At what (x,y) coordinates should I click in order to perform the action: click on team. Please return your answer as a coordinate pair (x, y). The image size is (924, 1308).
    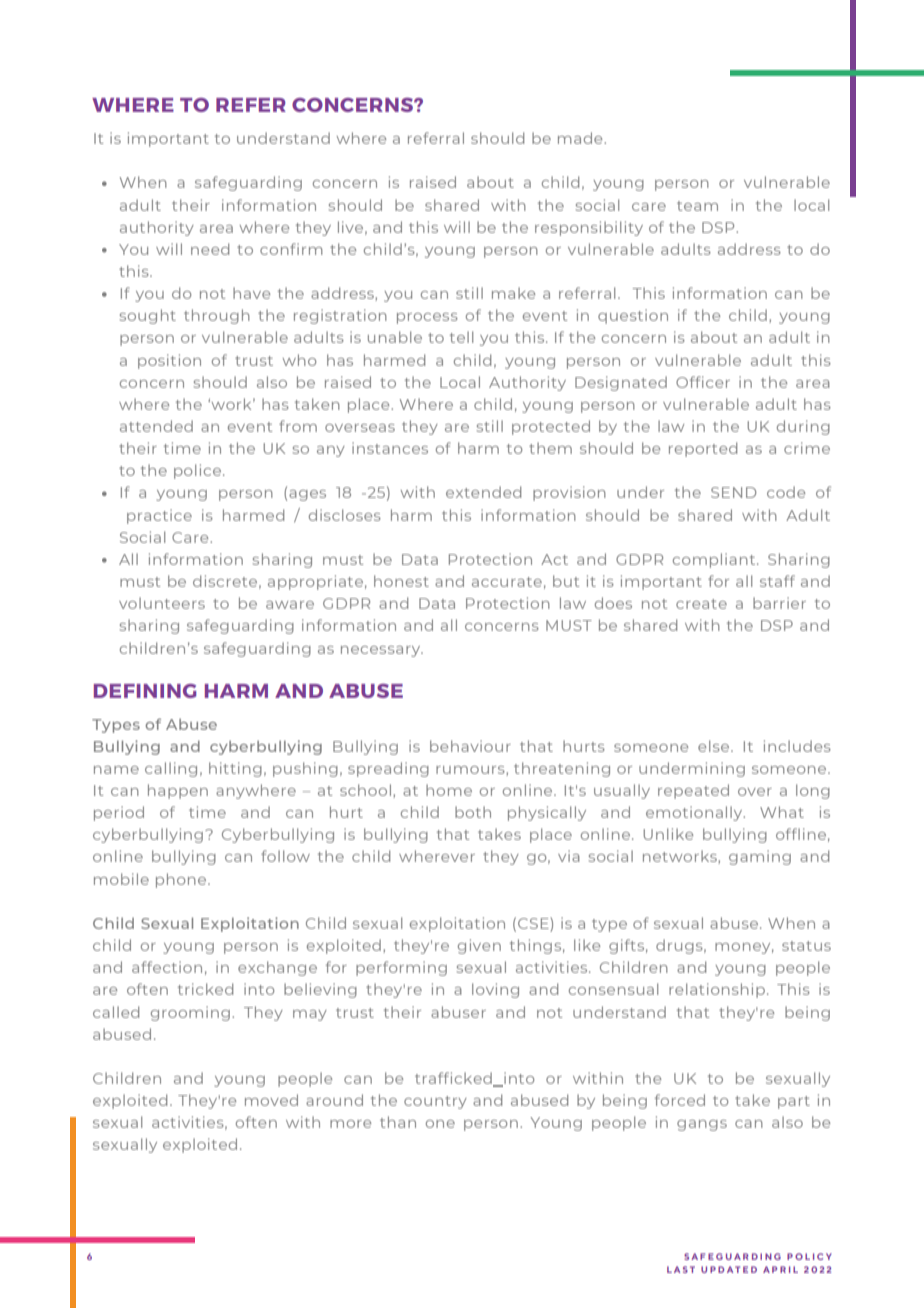
    Looking at the image, I should click on (697, 206).
